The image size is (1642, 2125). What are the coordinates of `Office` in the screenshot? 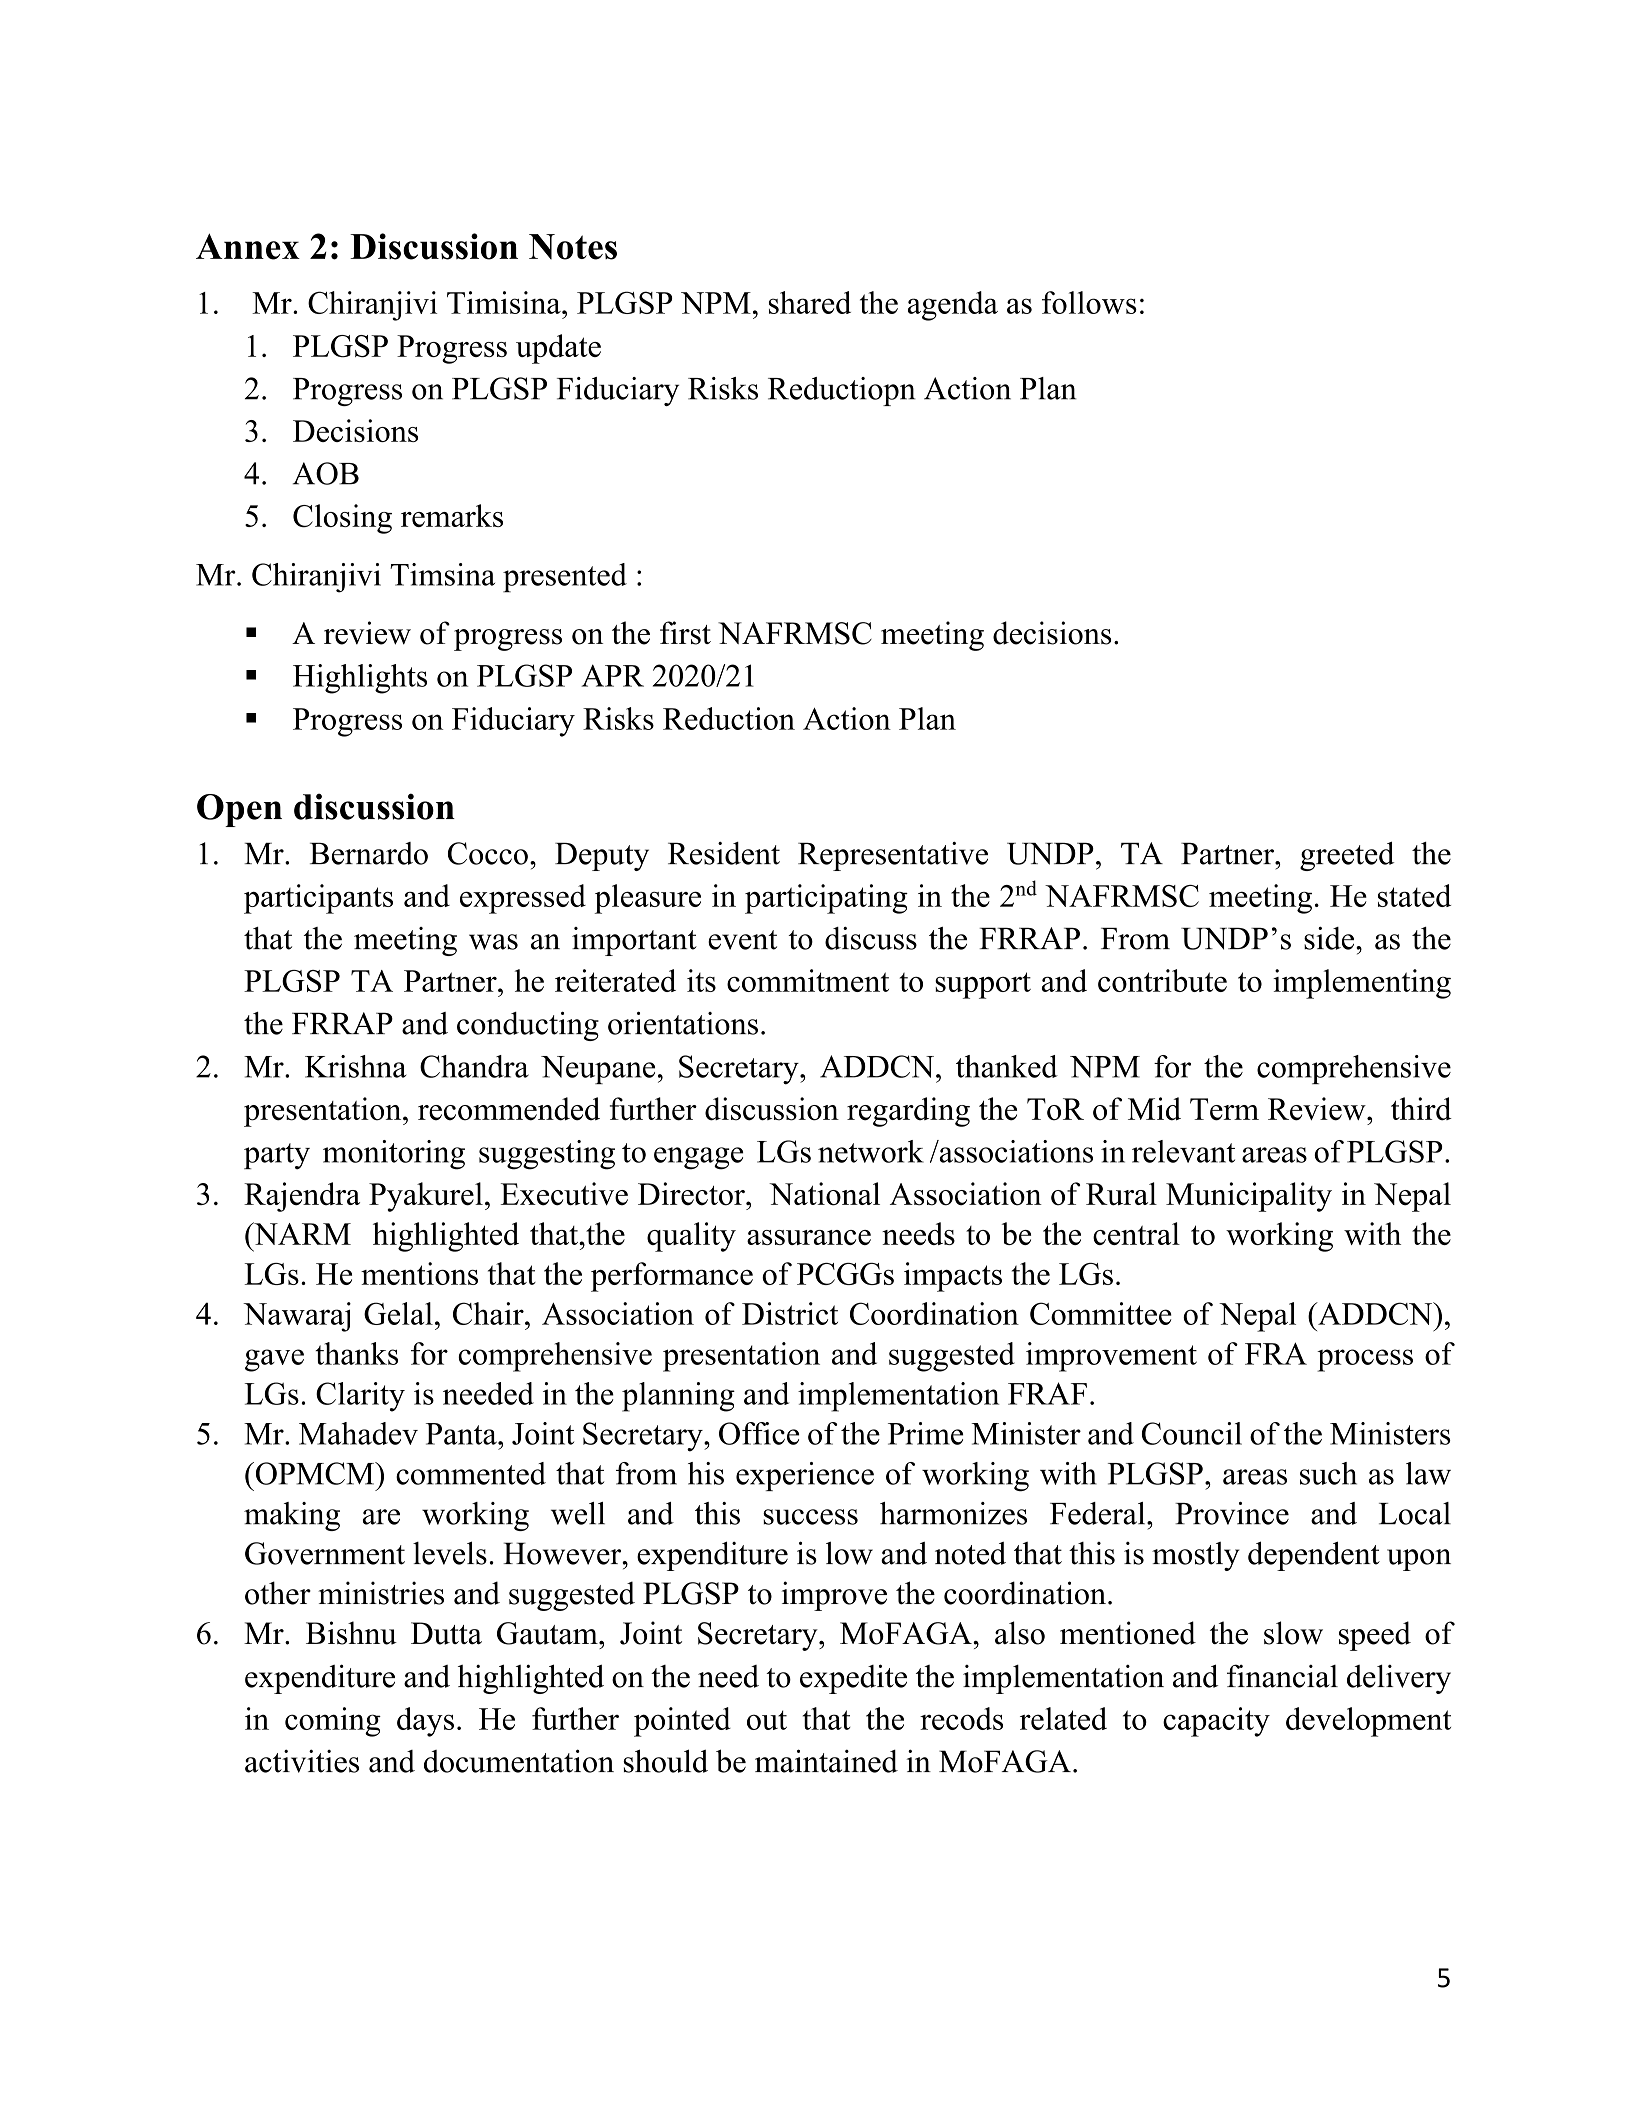 It's located at (759, 1433).
